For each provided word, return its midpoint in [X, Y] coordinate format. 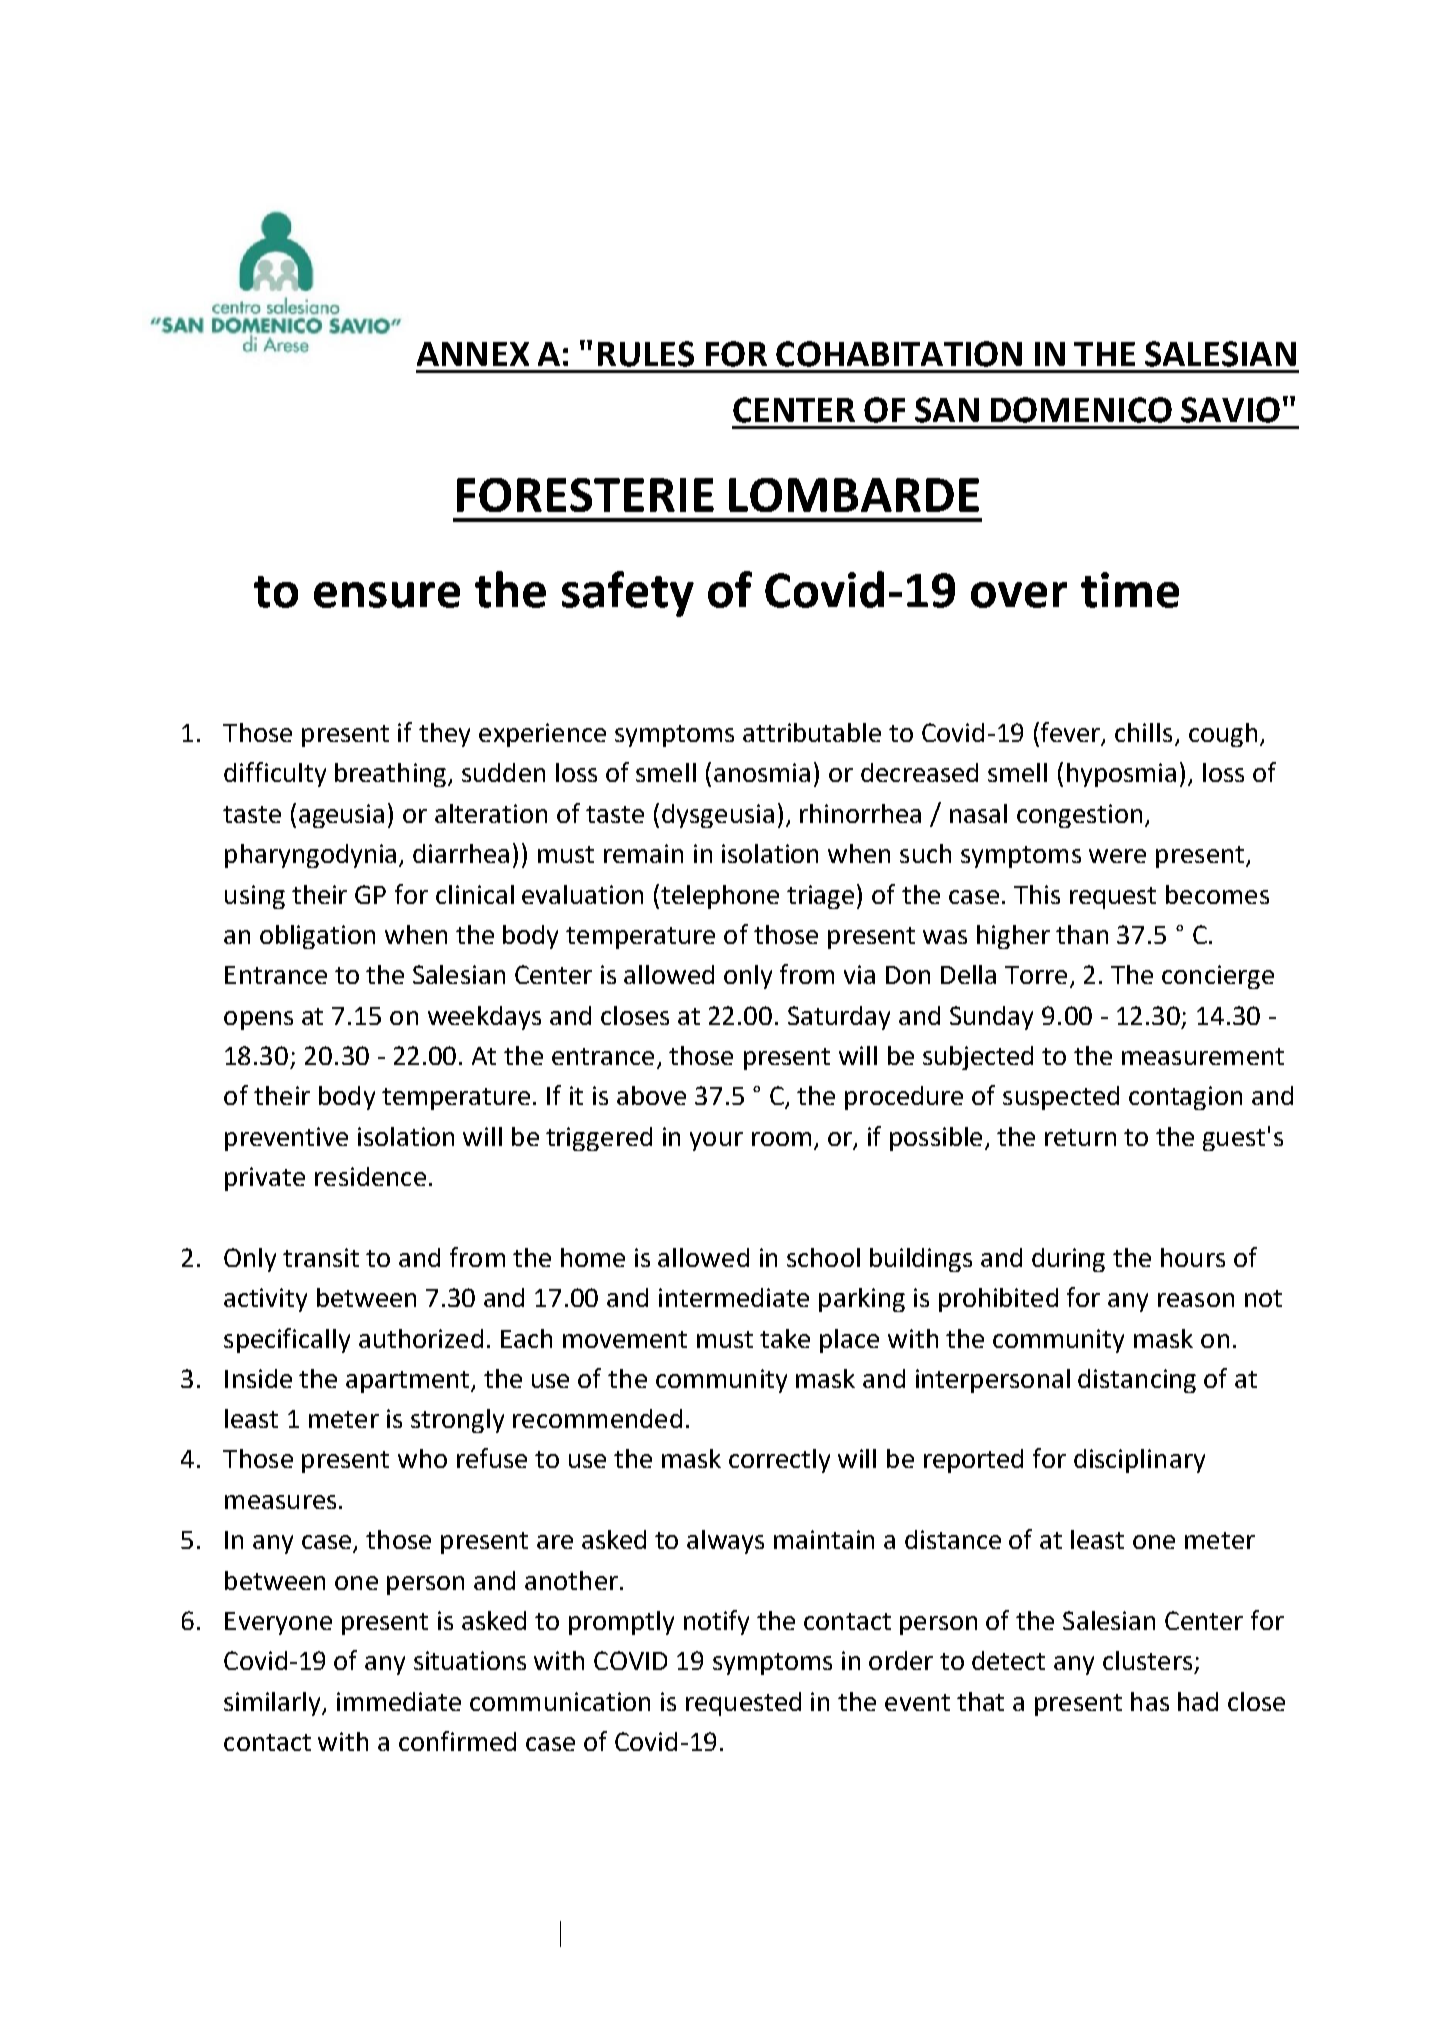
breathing [392, 775]
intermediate [734, 1297]
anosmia [762, 772]
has [1150, 1701]
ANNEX [473, 354]
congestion [1079, 816]
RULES [646, 354]
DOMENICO [1081, 410]
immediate [399, 1701]
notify [716, 1622]
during [1068, 1260]
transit [321, 1257]
